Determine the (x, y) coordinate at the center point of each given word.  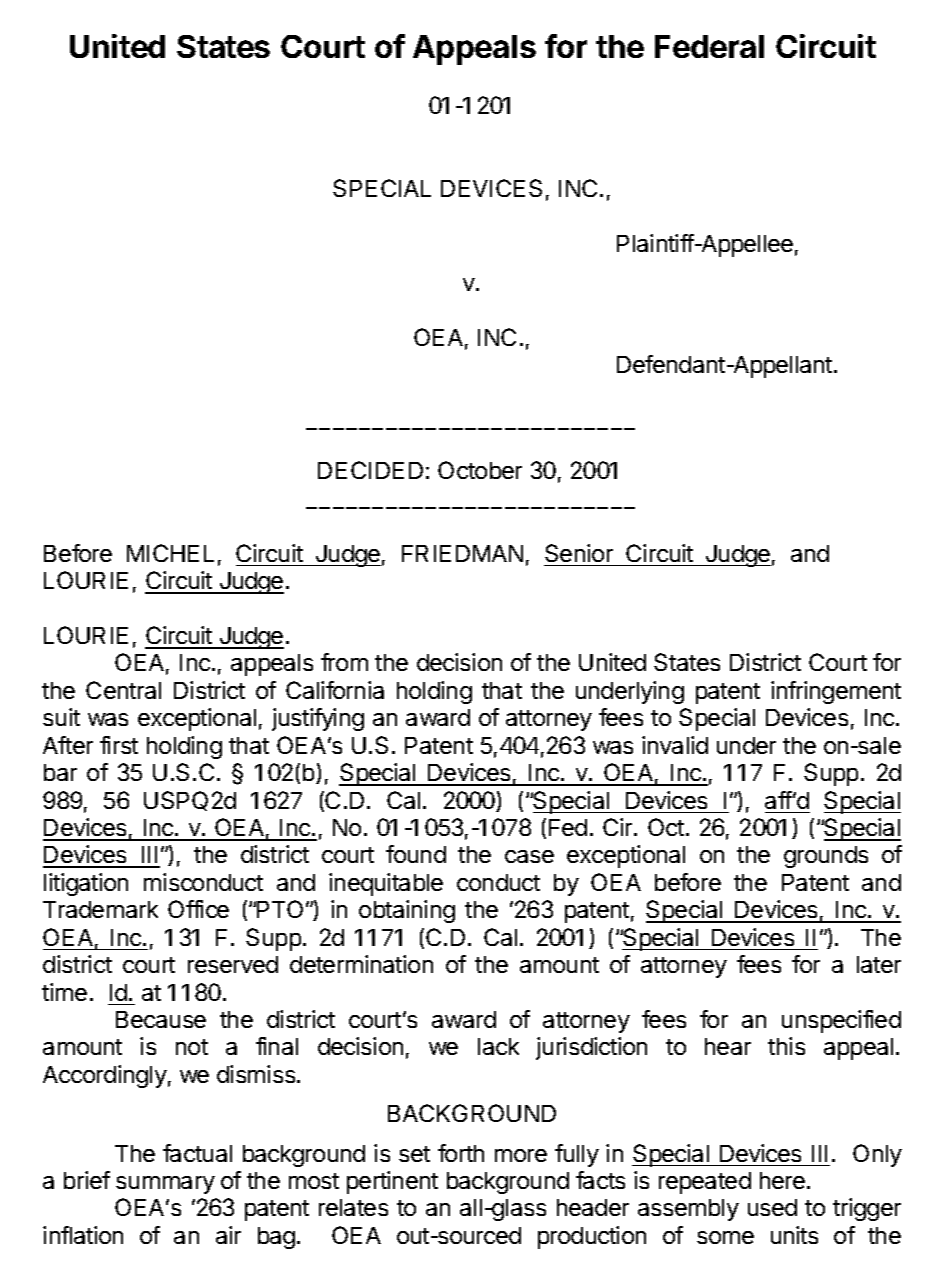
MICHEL (170, 553)
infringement (836, 692)
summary (165, 1185)
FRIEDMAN (462, 553)
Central (123, 690)
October (480, 470)
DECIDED (370, 470)
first (119, 745)
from (344, 662)
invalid (675, 745)
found (416, 854)
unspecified (841, 1021)
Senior (579, 553)
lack (498, 1046)
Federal (709, 46)
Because (161, 1019)
